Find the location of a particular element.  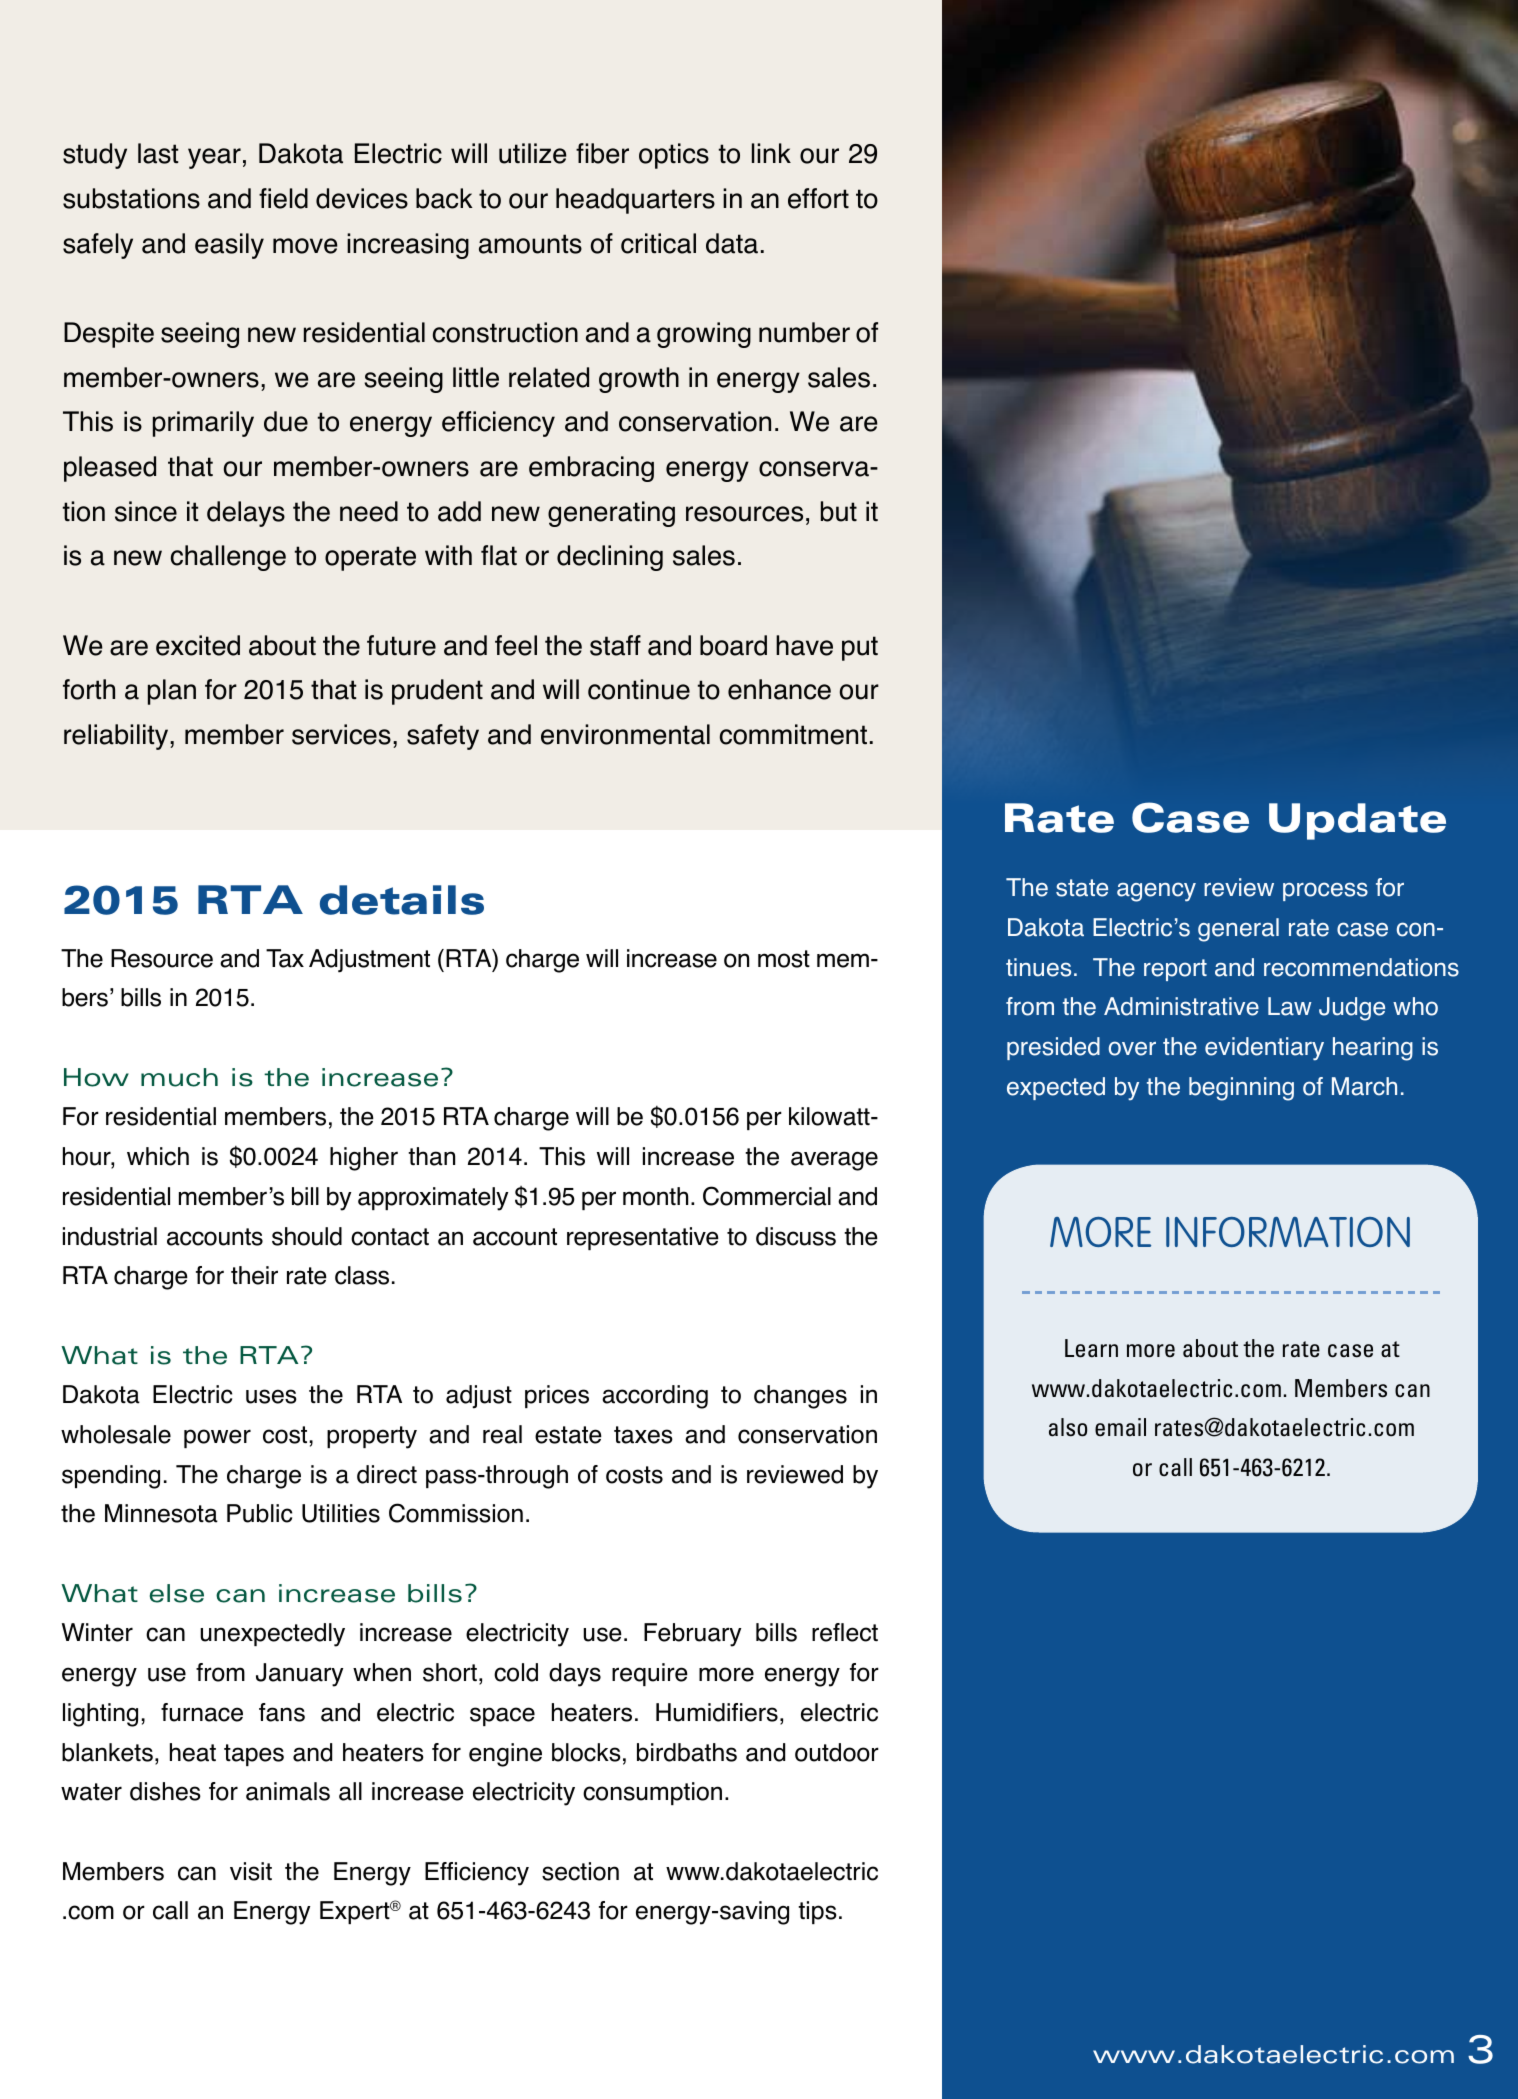

taxes is located at coordinates (643, 1435).
